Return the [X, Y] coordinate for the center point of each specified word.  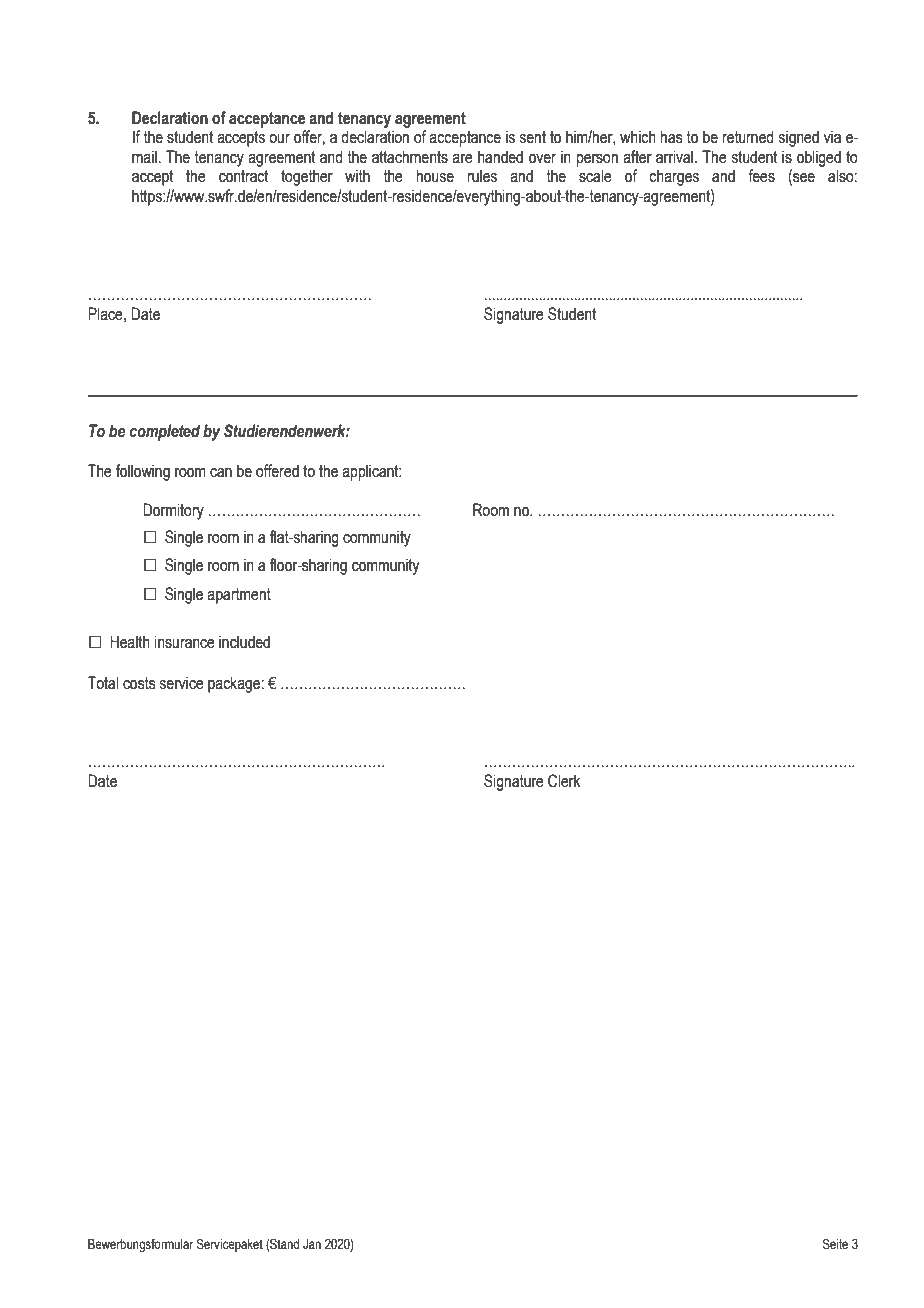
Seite [835, 1244]
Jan [312, 1244]
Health [130, 642]
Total [103, 683]
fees [761, 176]
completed [164, 432]
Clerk [564, 781]
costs [139, 683]
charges [674, 177]
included [244, 642]
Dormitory [173, 511]
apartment [239, 596]
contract [243, 176]
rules [482, 176]
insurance [184, 642]
